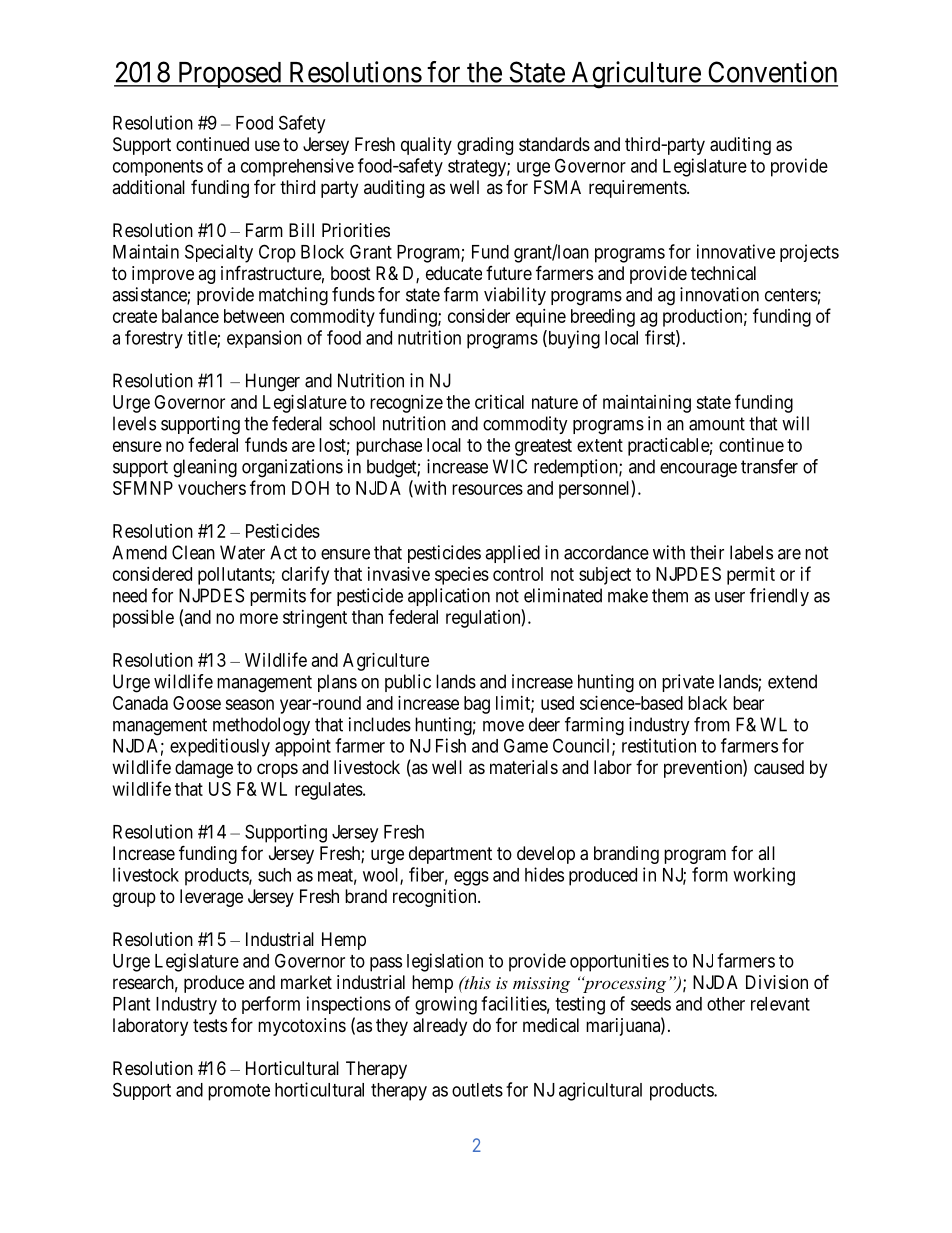  Describe the element at coordinates (462, 576) in the screenshot. I see `species` at that location.
